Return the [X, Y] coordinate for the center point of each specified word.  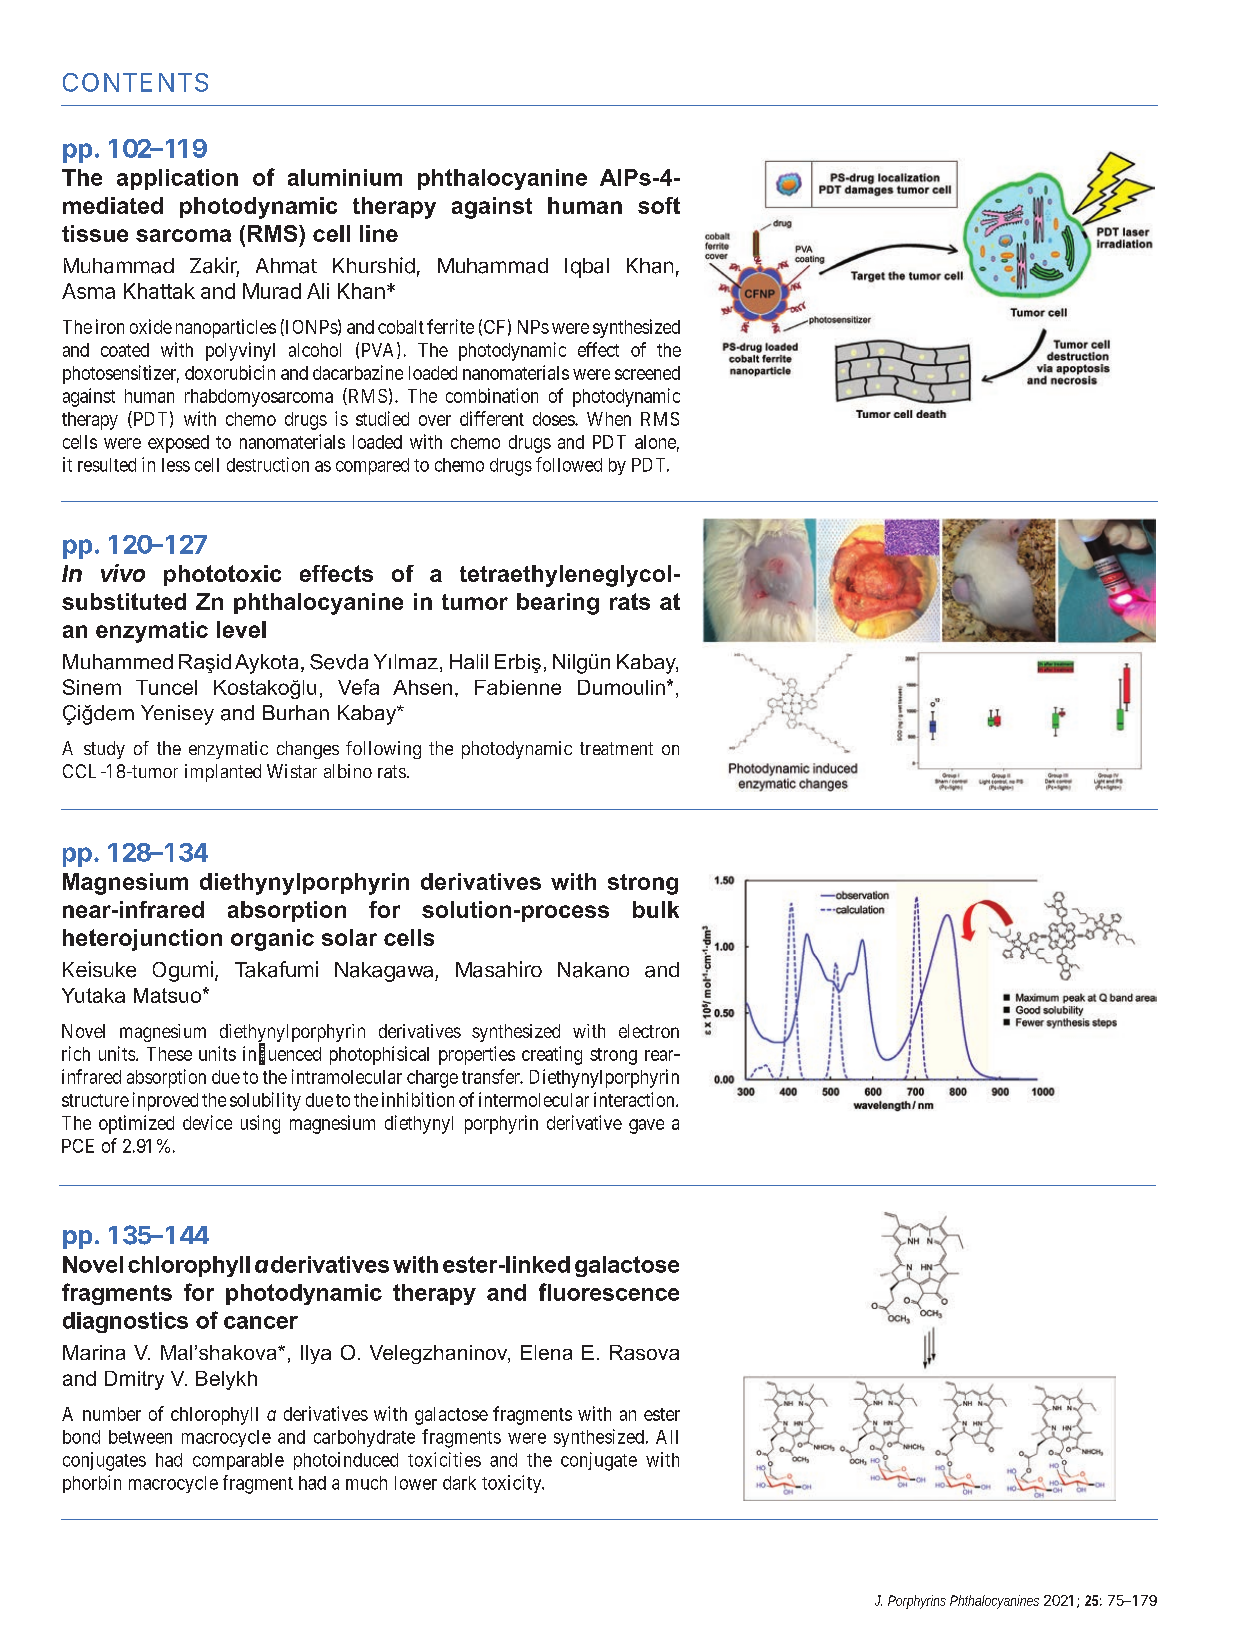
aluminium [345, 177]
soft [659, 205]
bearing [558, 604]
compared [372, 466]
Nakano [593, 970]
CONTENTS [135, 82]
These [169, 1054]
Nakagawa [385, 972]
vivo [123, 573]
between [140, 1437]
